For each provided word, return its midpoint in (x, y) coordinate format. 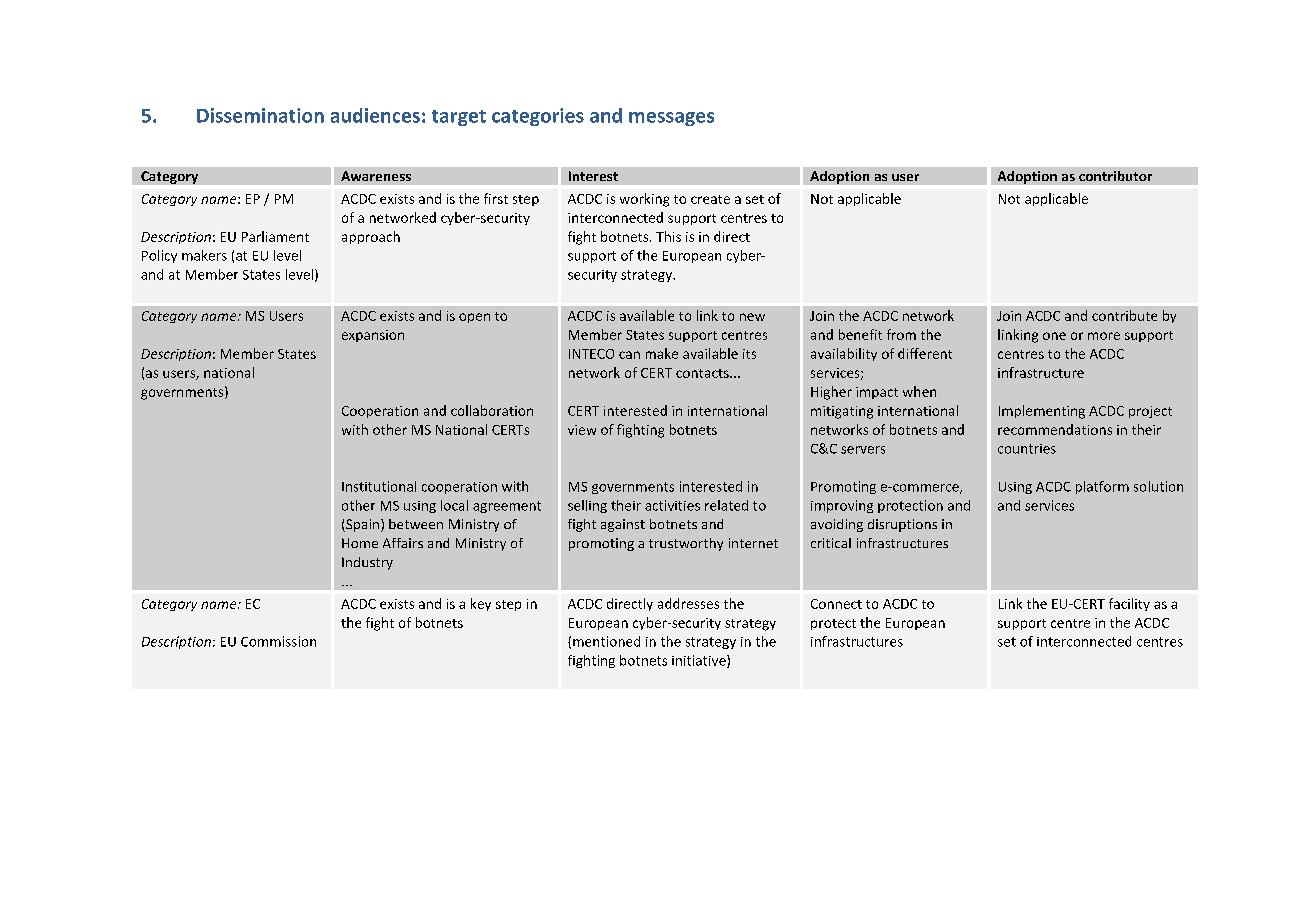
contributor (1115, 176)
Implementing (1042, 412)
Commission (278, 641)
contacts (703, 373)
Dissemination (260, 115)
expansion (373, 336)
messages (671, 119)
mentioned (606, 641)
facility (1129, 604)
